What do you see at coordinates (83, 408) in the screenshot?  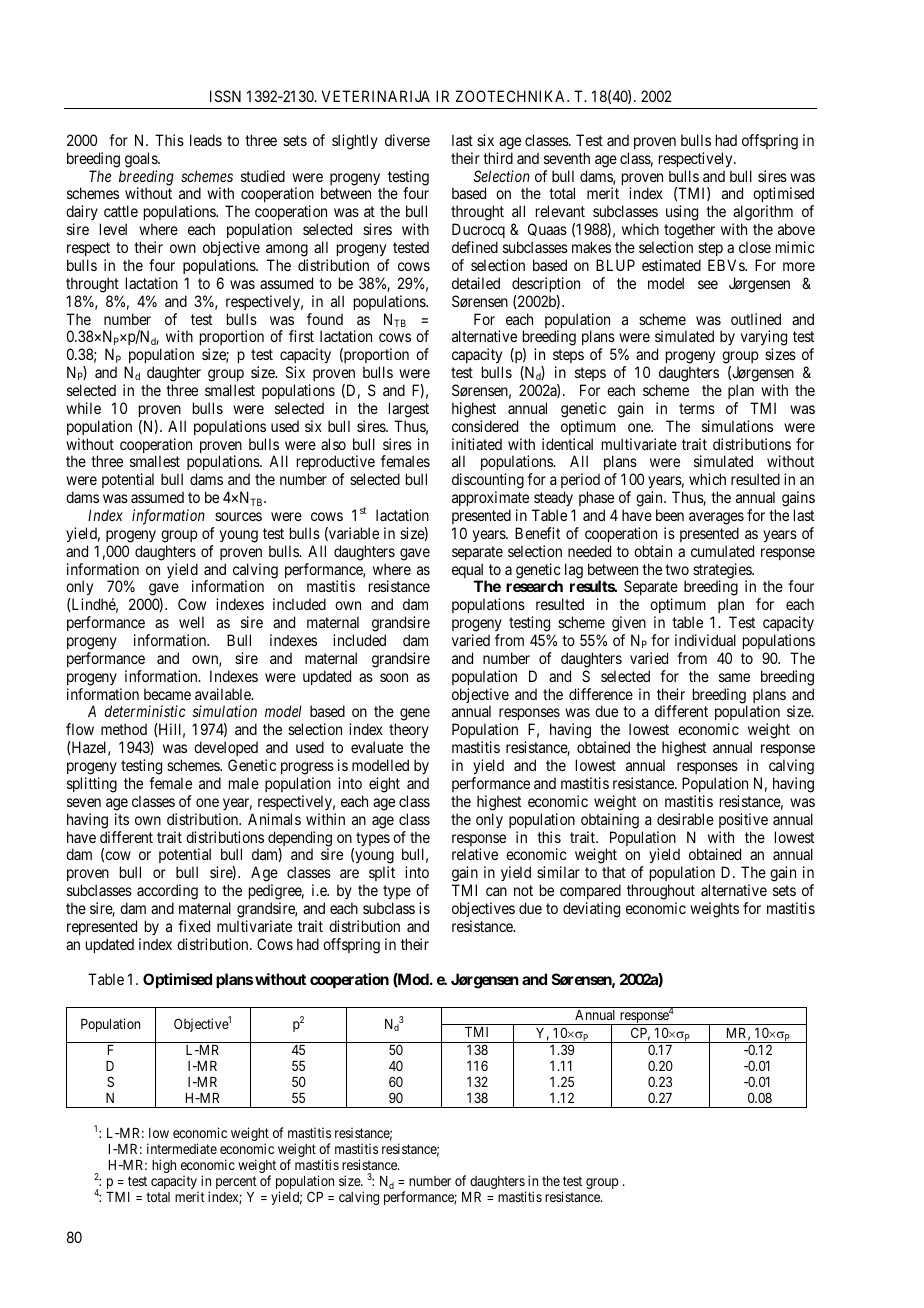 I see `while` at bounding box center [83, 408].
